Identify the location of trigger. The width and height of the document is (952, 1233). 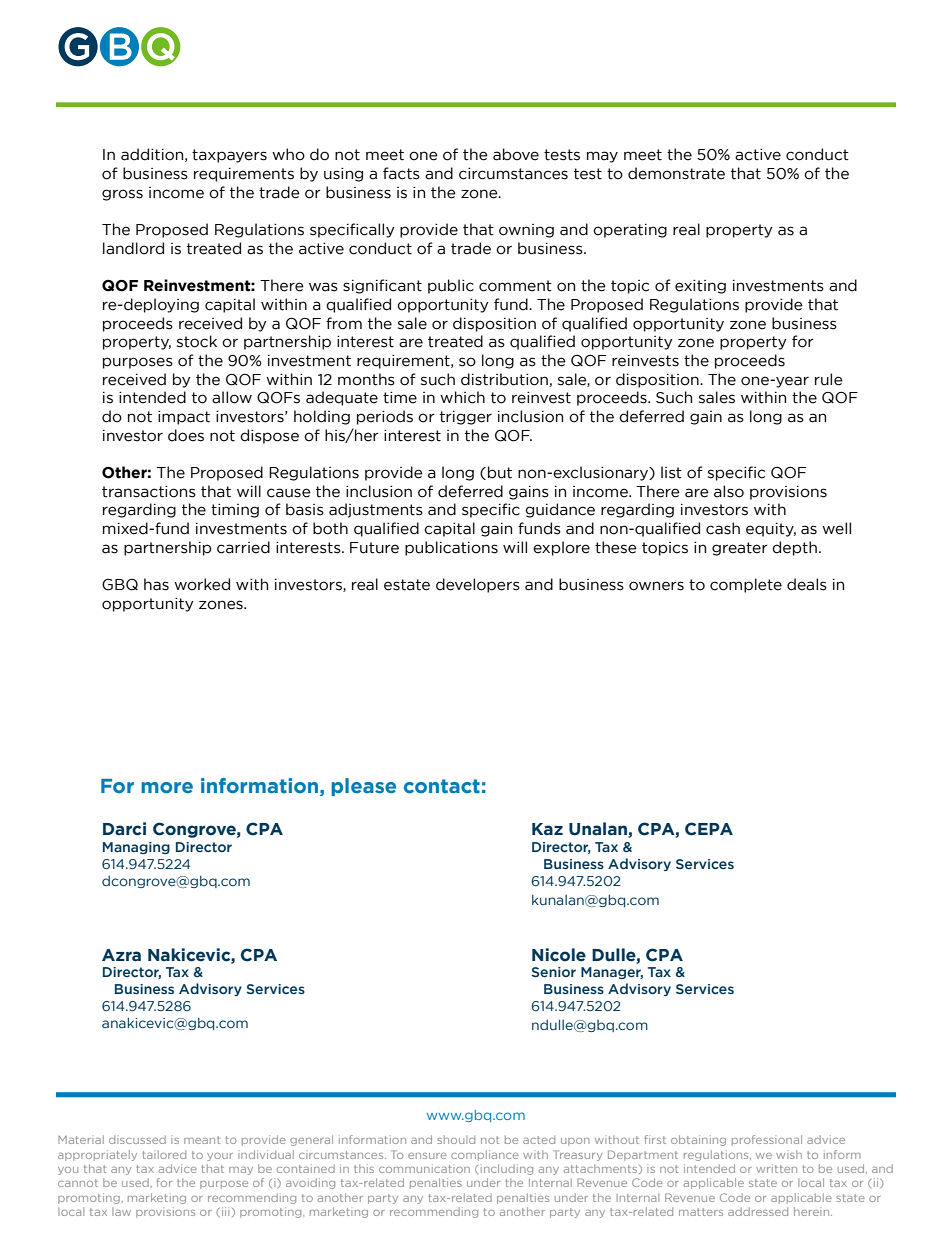
(466, 418).
